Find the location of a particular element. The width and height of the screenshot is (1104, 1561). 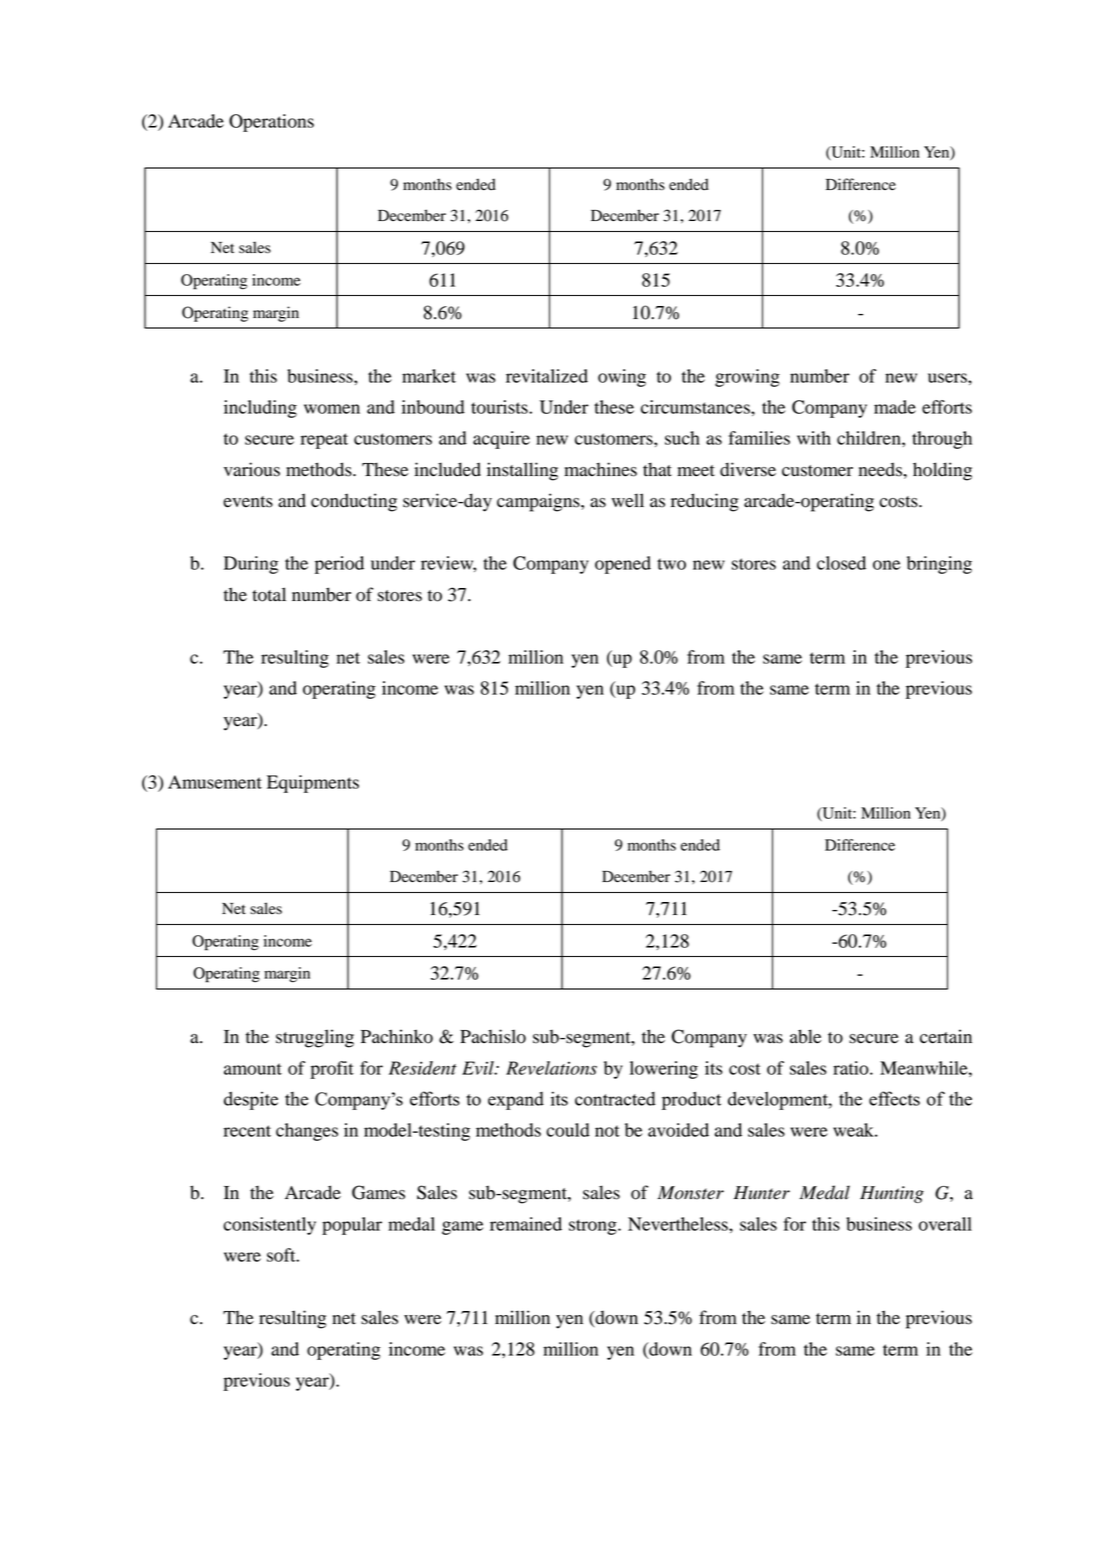

Revelations is located at coordinates (551, 1068).
